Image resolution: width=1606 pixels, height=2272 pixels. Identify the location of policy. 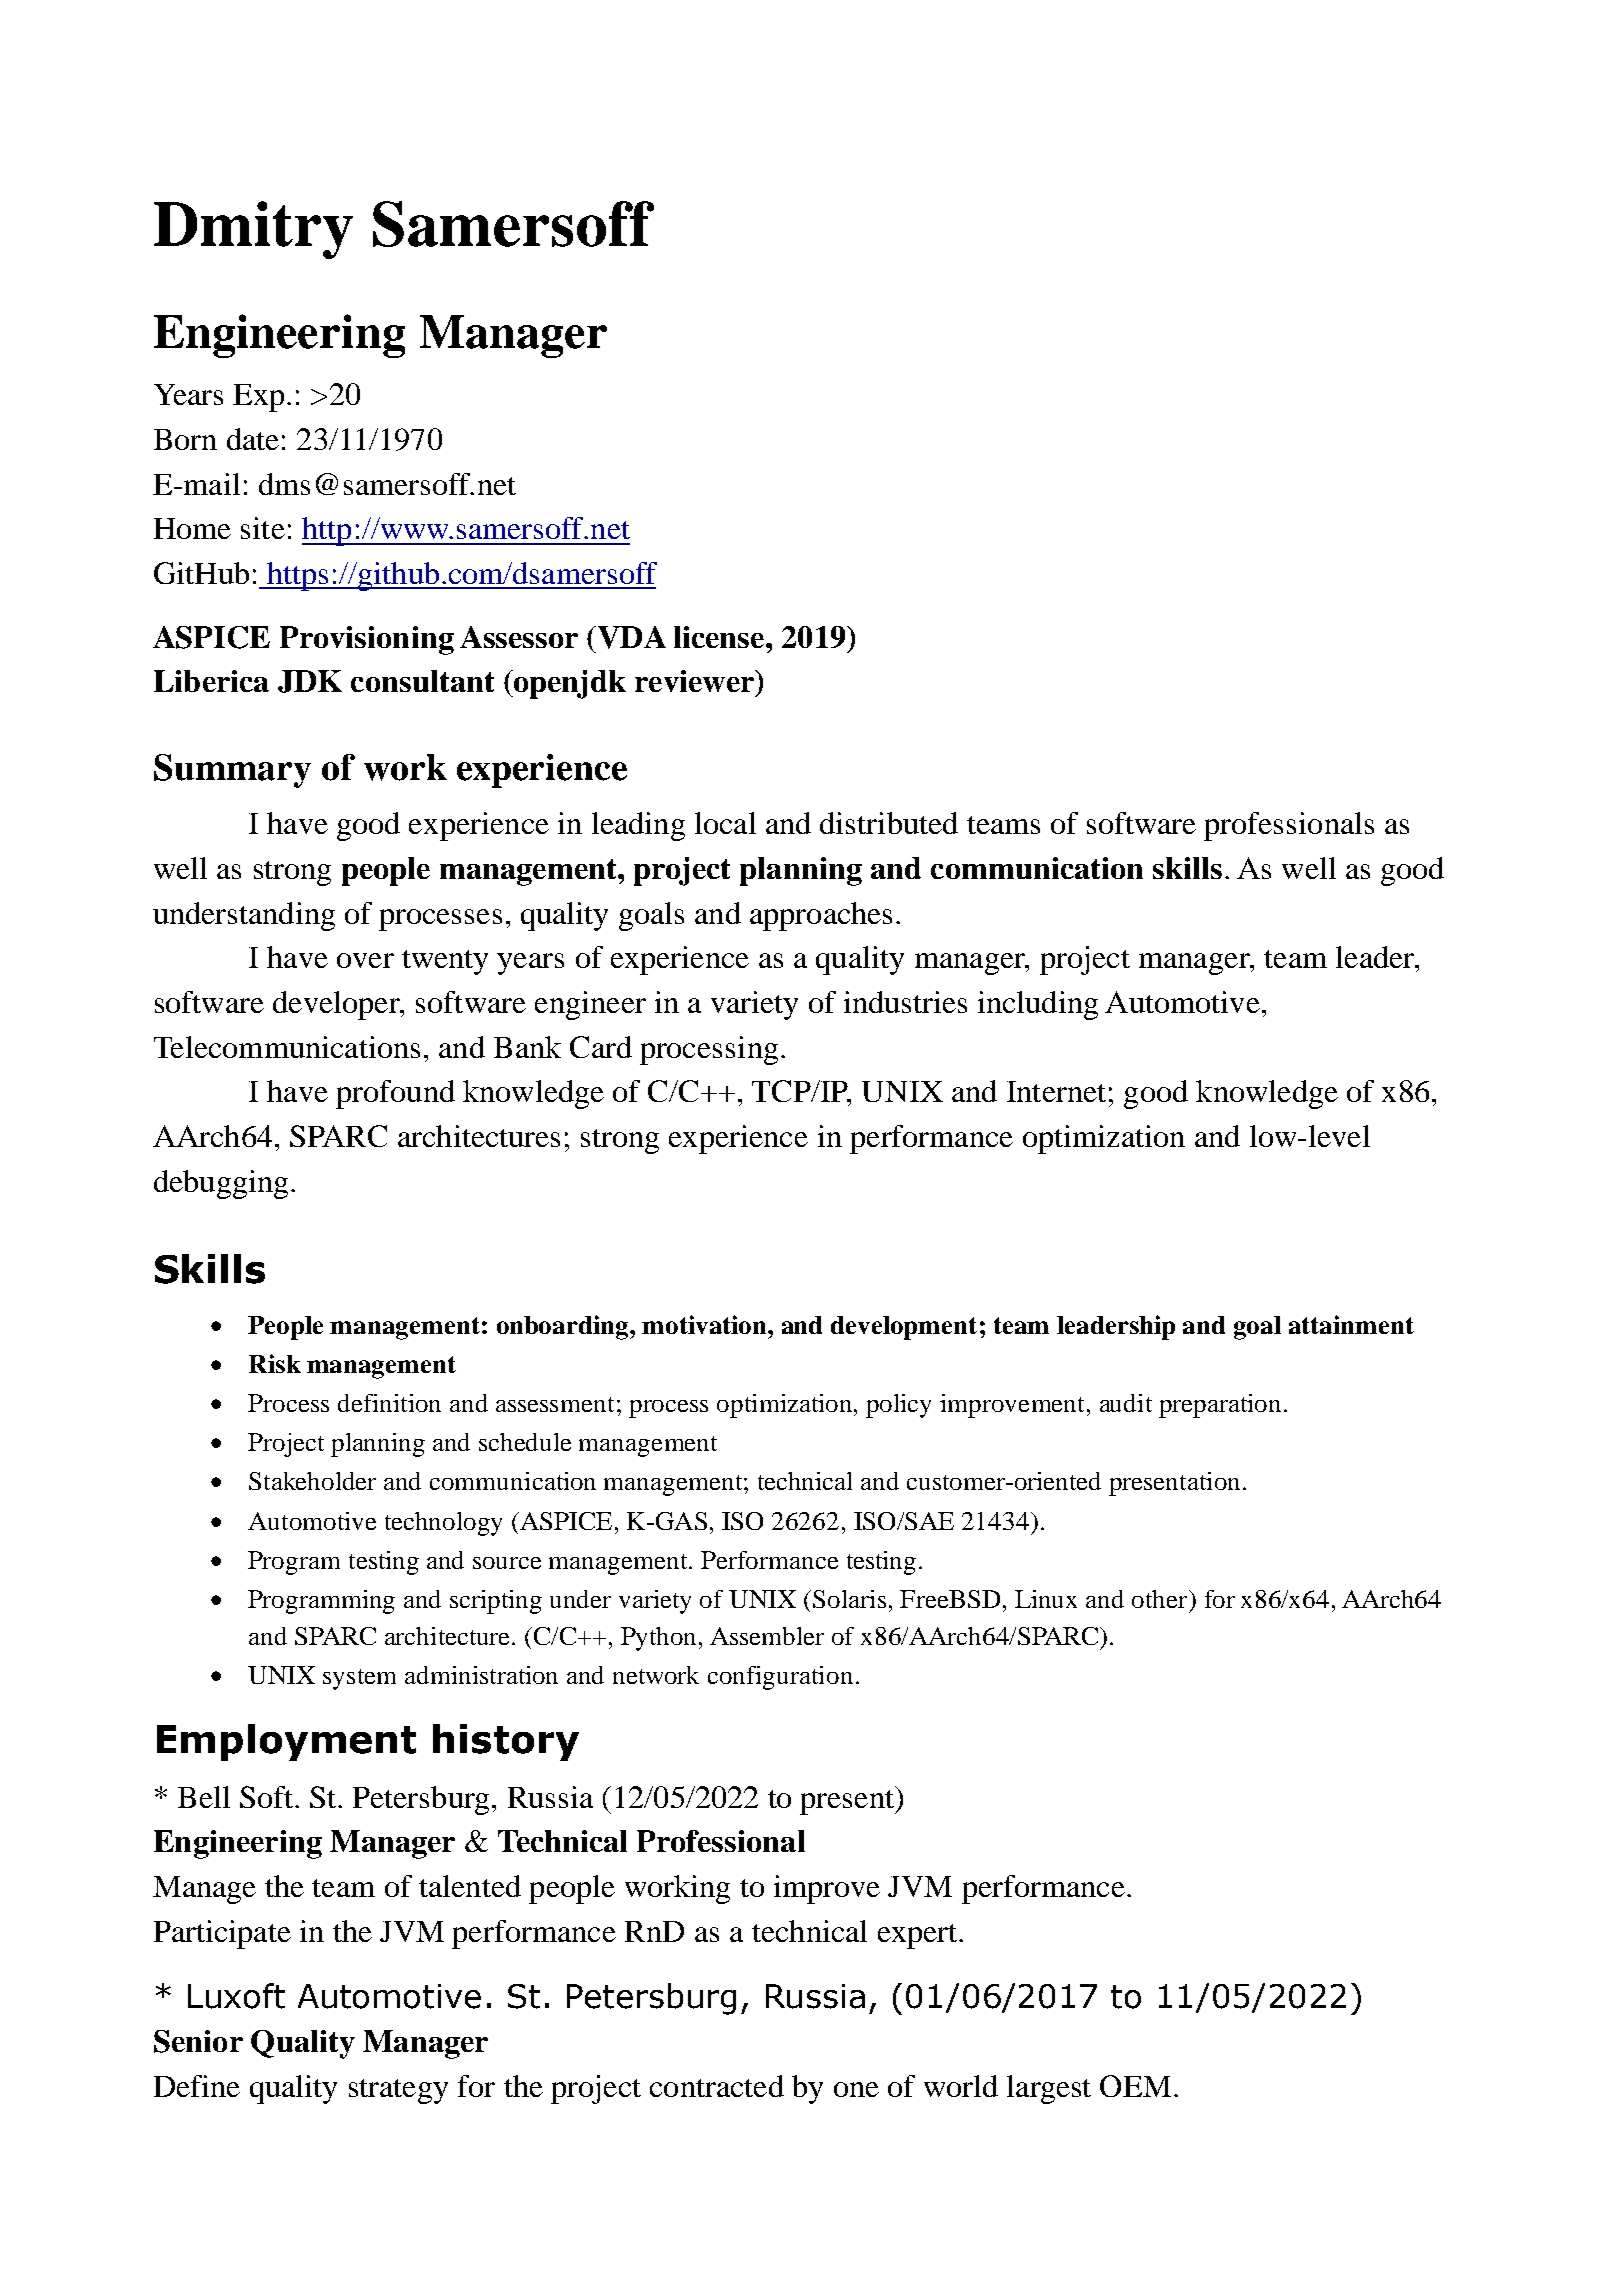
(898, 1406).
